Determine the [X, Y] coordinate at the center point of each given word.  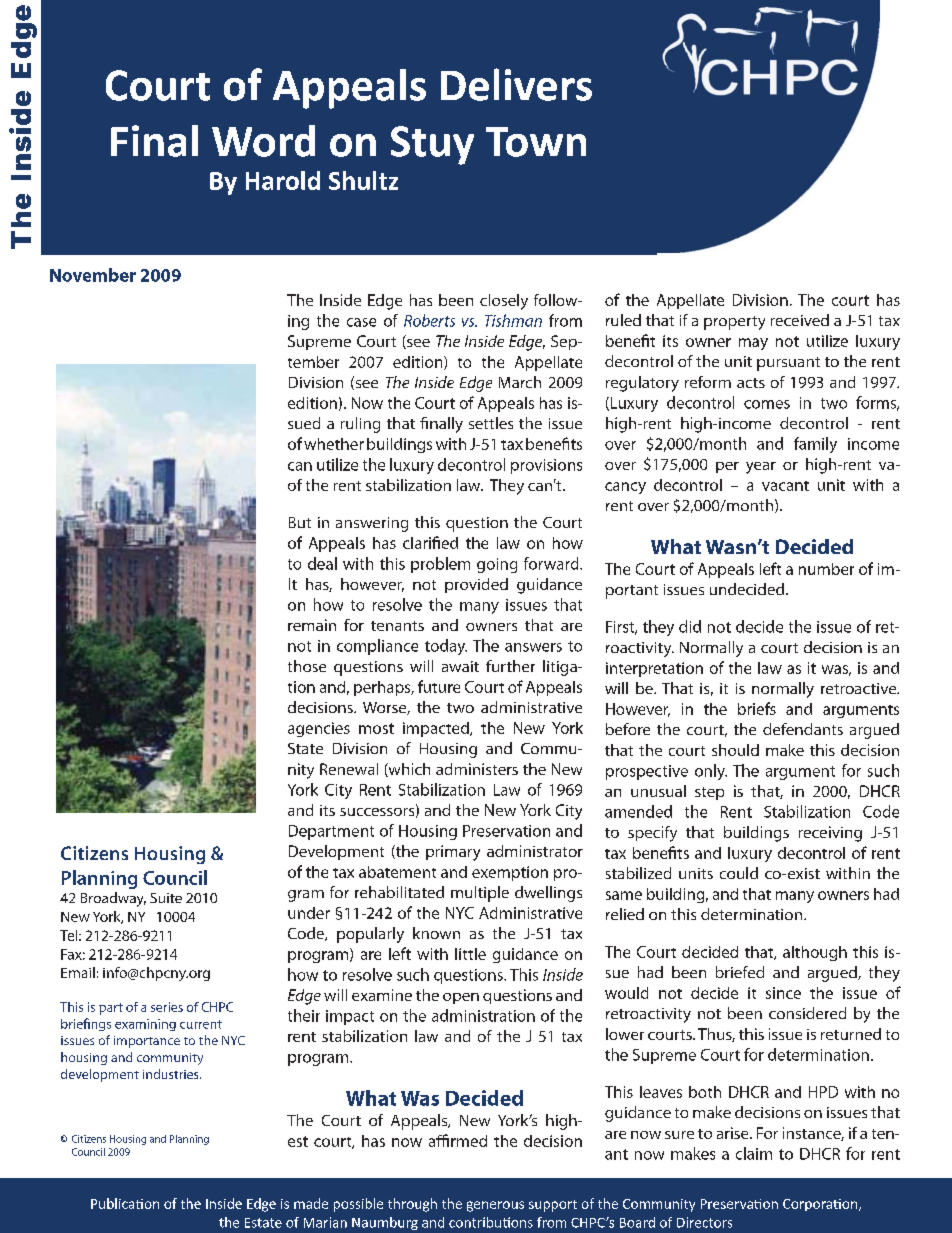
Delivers [516, 84]
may [753, 344]
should [735, 750]
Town [536, 142]
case [361, 322]
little [470, 954]
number [826, 569]
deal [322, 563]
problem [440, 565]
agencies [319, 729]
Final [154, 141]
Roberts [429, 320]
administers [477, 769]
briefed [740, 972]
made [311, 1203]
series [167, 1007]
